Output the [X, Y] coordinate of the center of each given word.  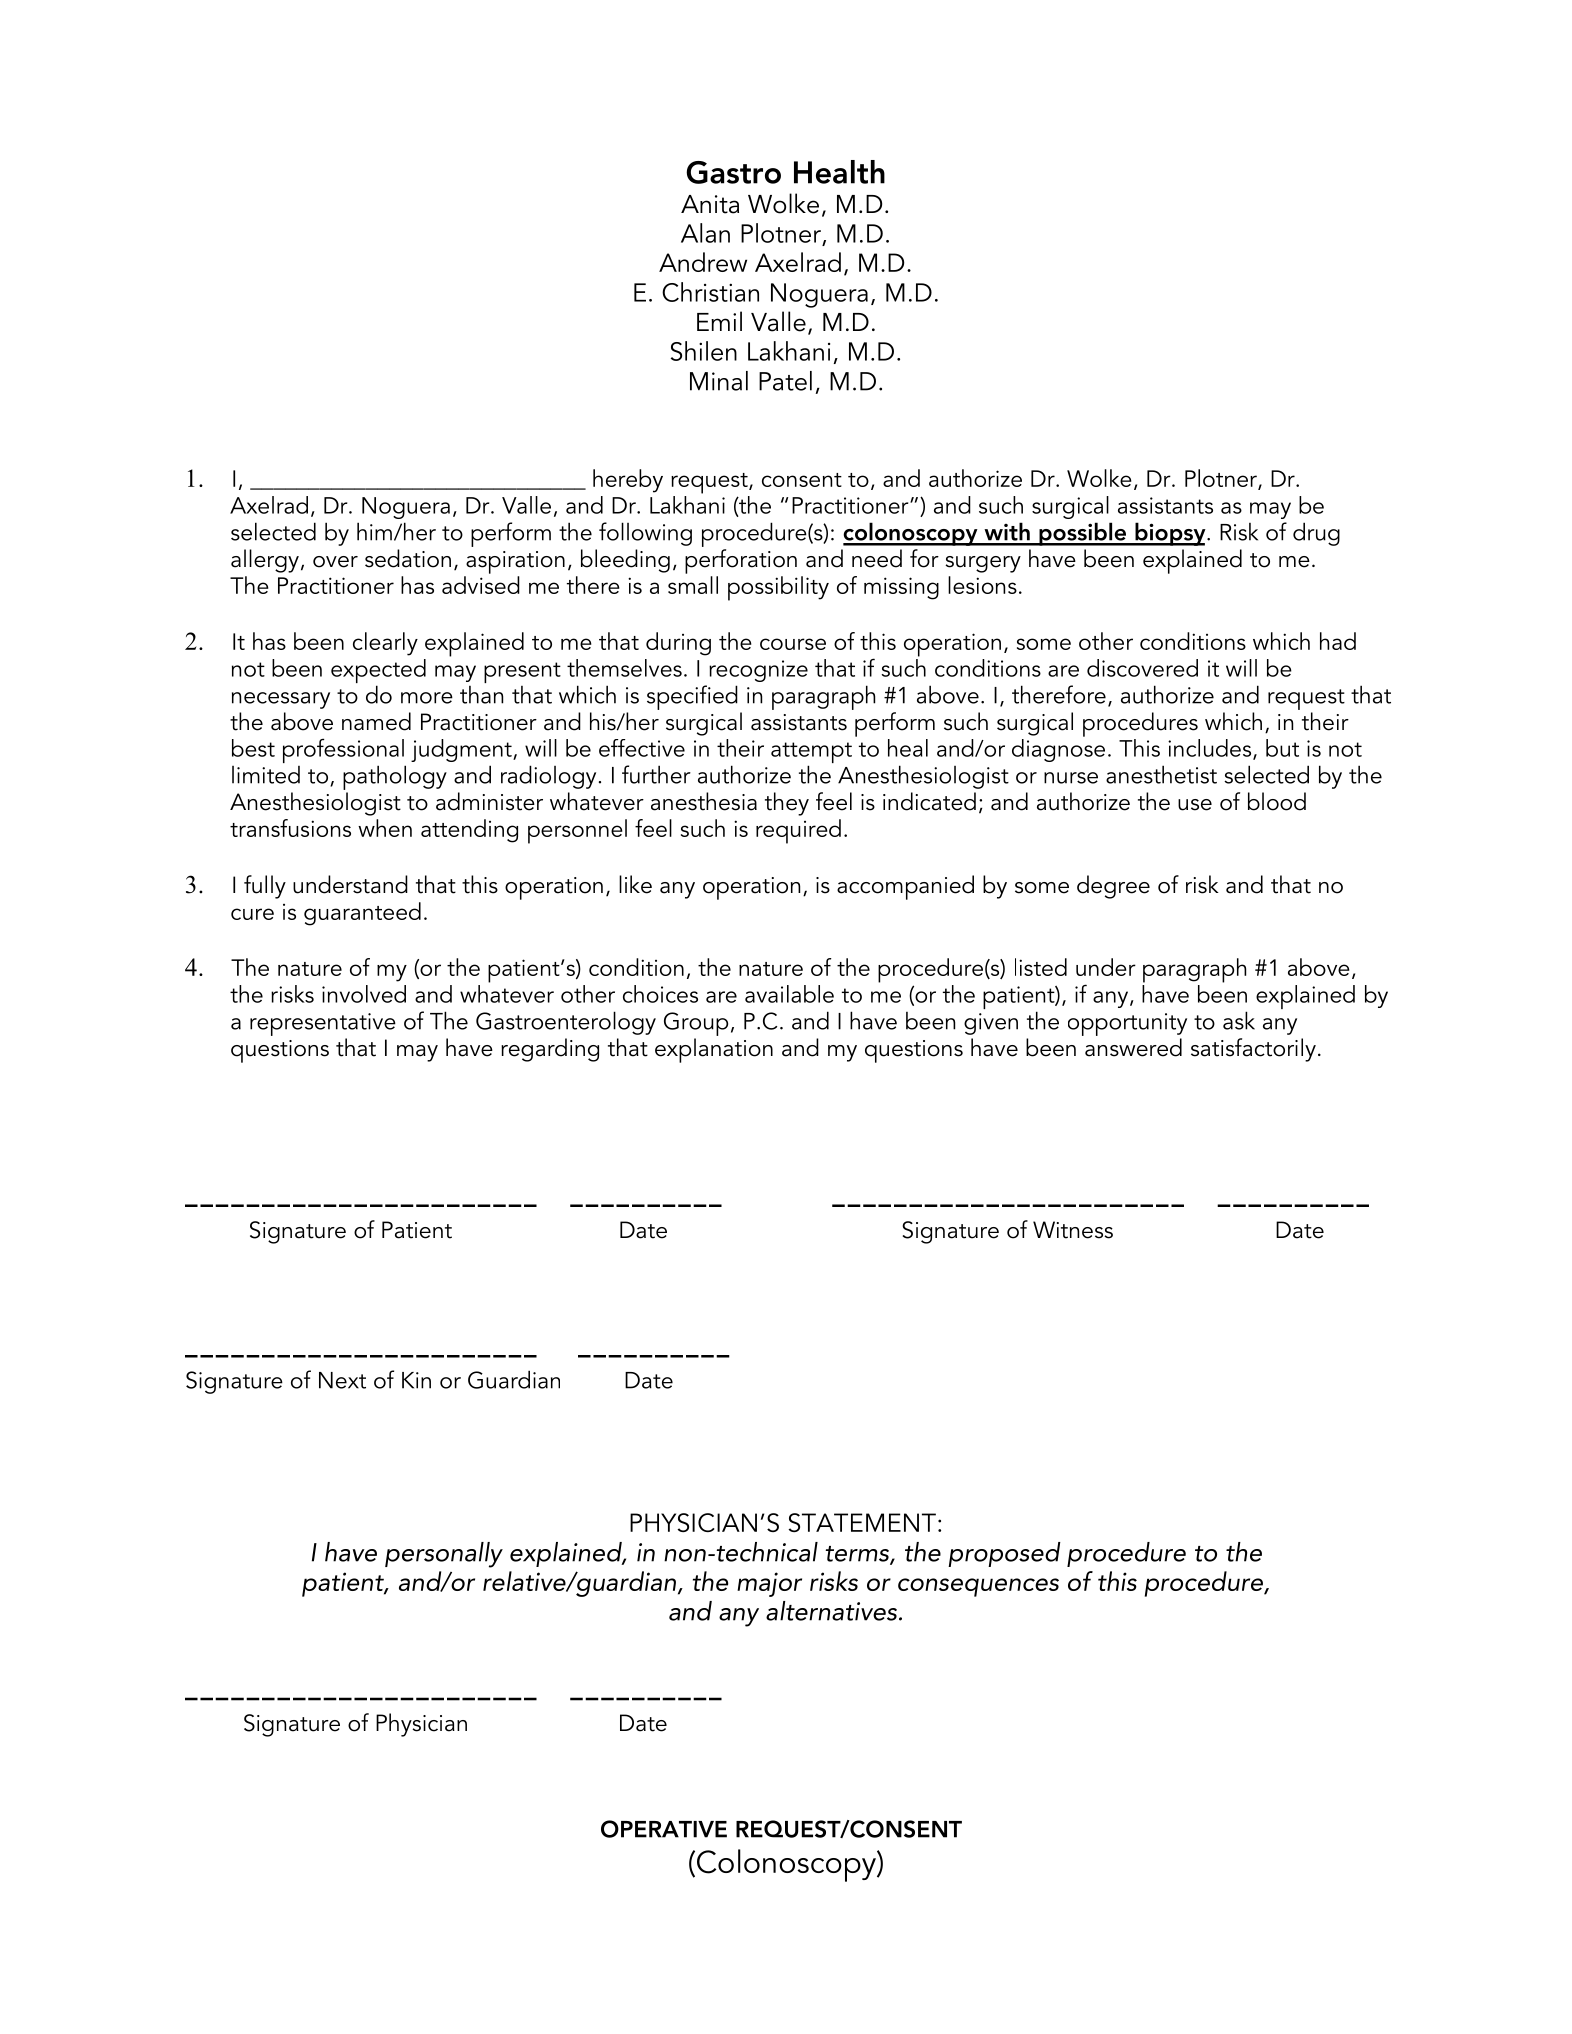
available [789, 994]
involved [364, 994]
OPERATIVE [664, 1829]
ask [1239, 1020]
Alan [705, 233]
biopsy [1170, 534]
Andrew [703, 262]
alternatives [831, 1611]
